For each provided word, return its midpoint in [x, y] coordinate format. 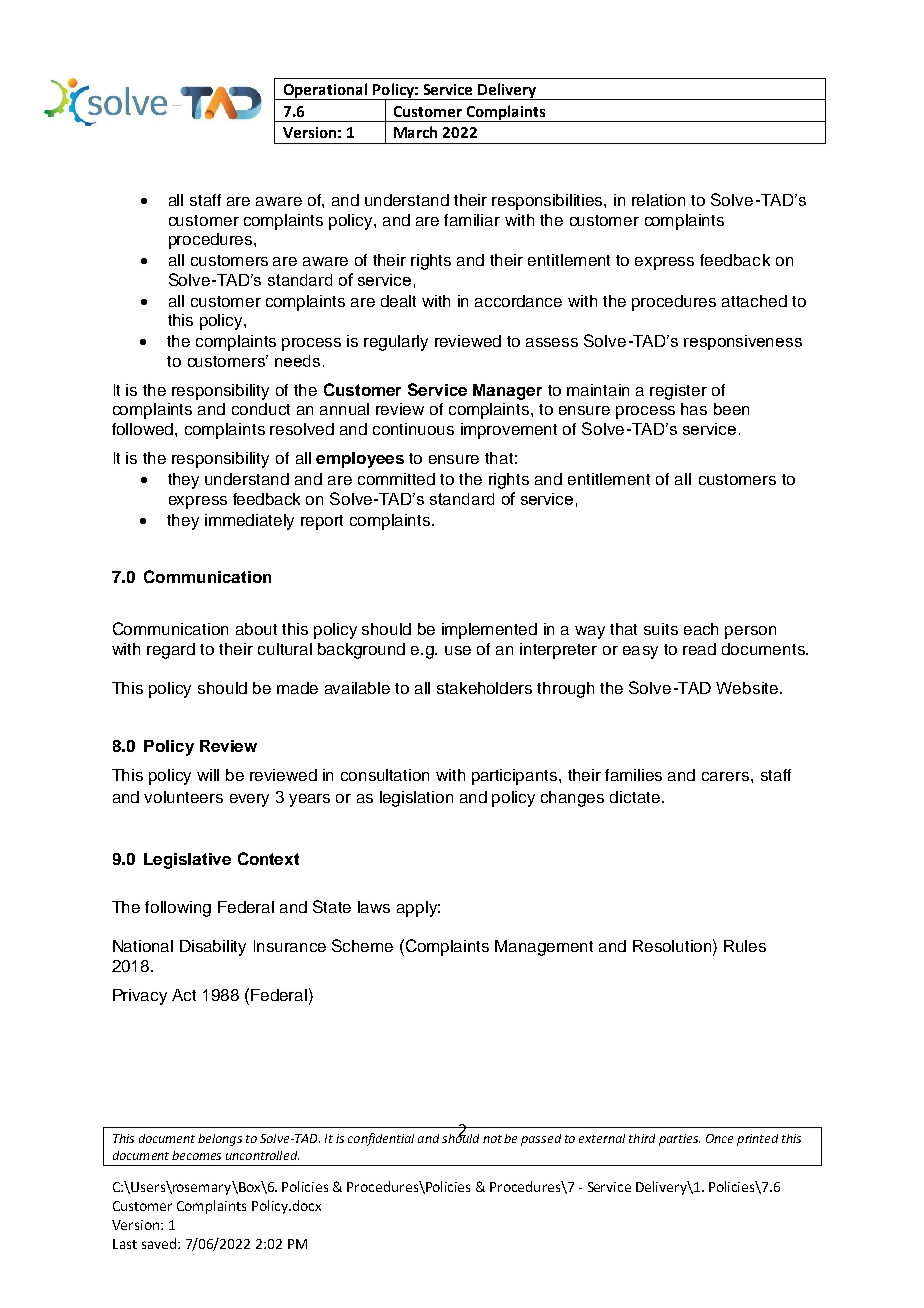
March [415, 132]
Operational [326, 91]
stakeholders [484, 688]
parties [679, 1140]
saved [160, 1243]
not [492, 1139]
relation [658, 200]
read [699, 649]
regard [171, 651]
